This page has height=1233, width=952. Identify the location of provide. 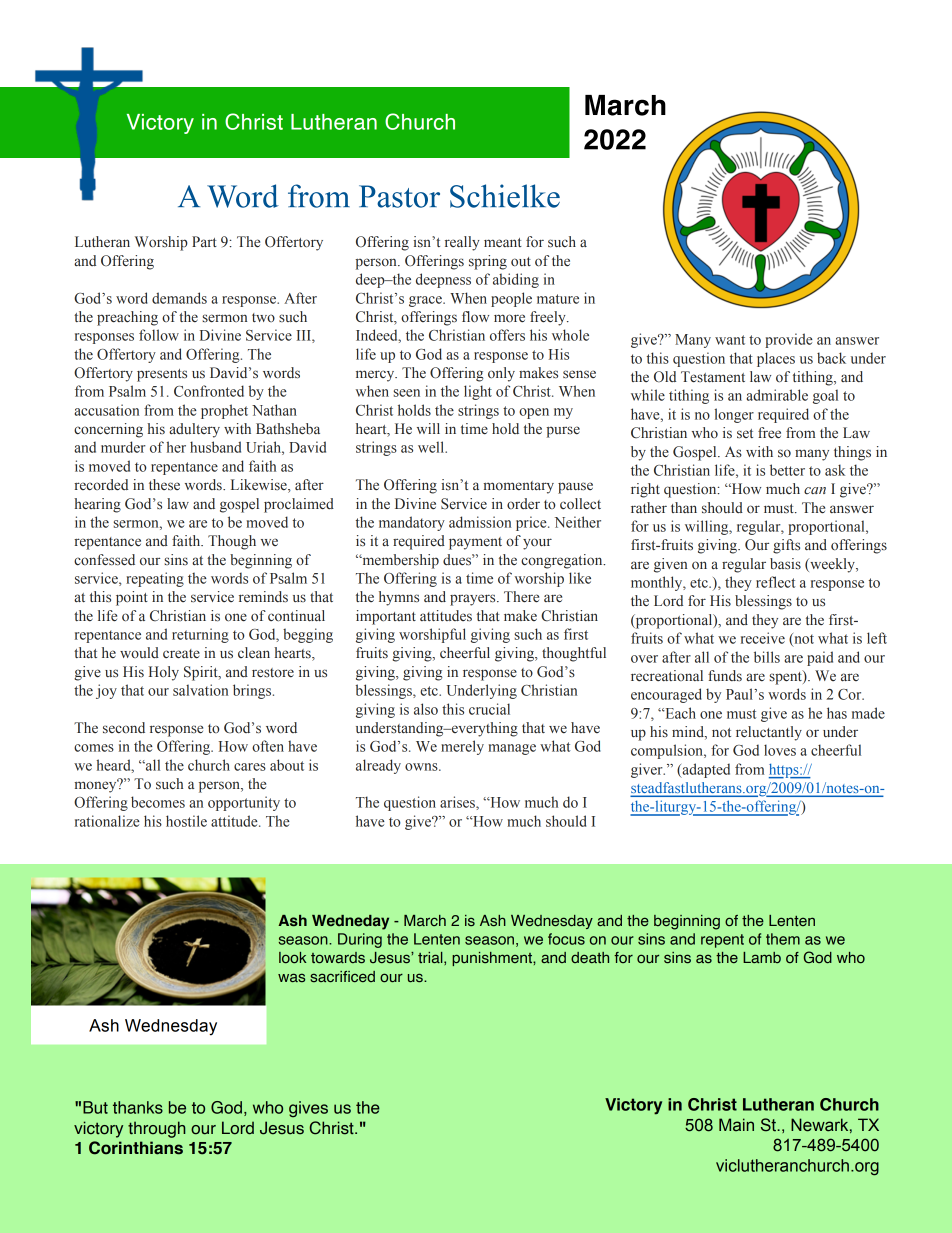
(789, 340).
